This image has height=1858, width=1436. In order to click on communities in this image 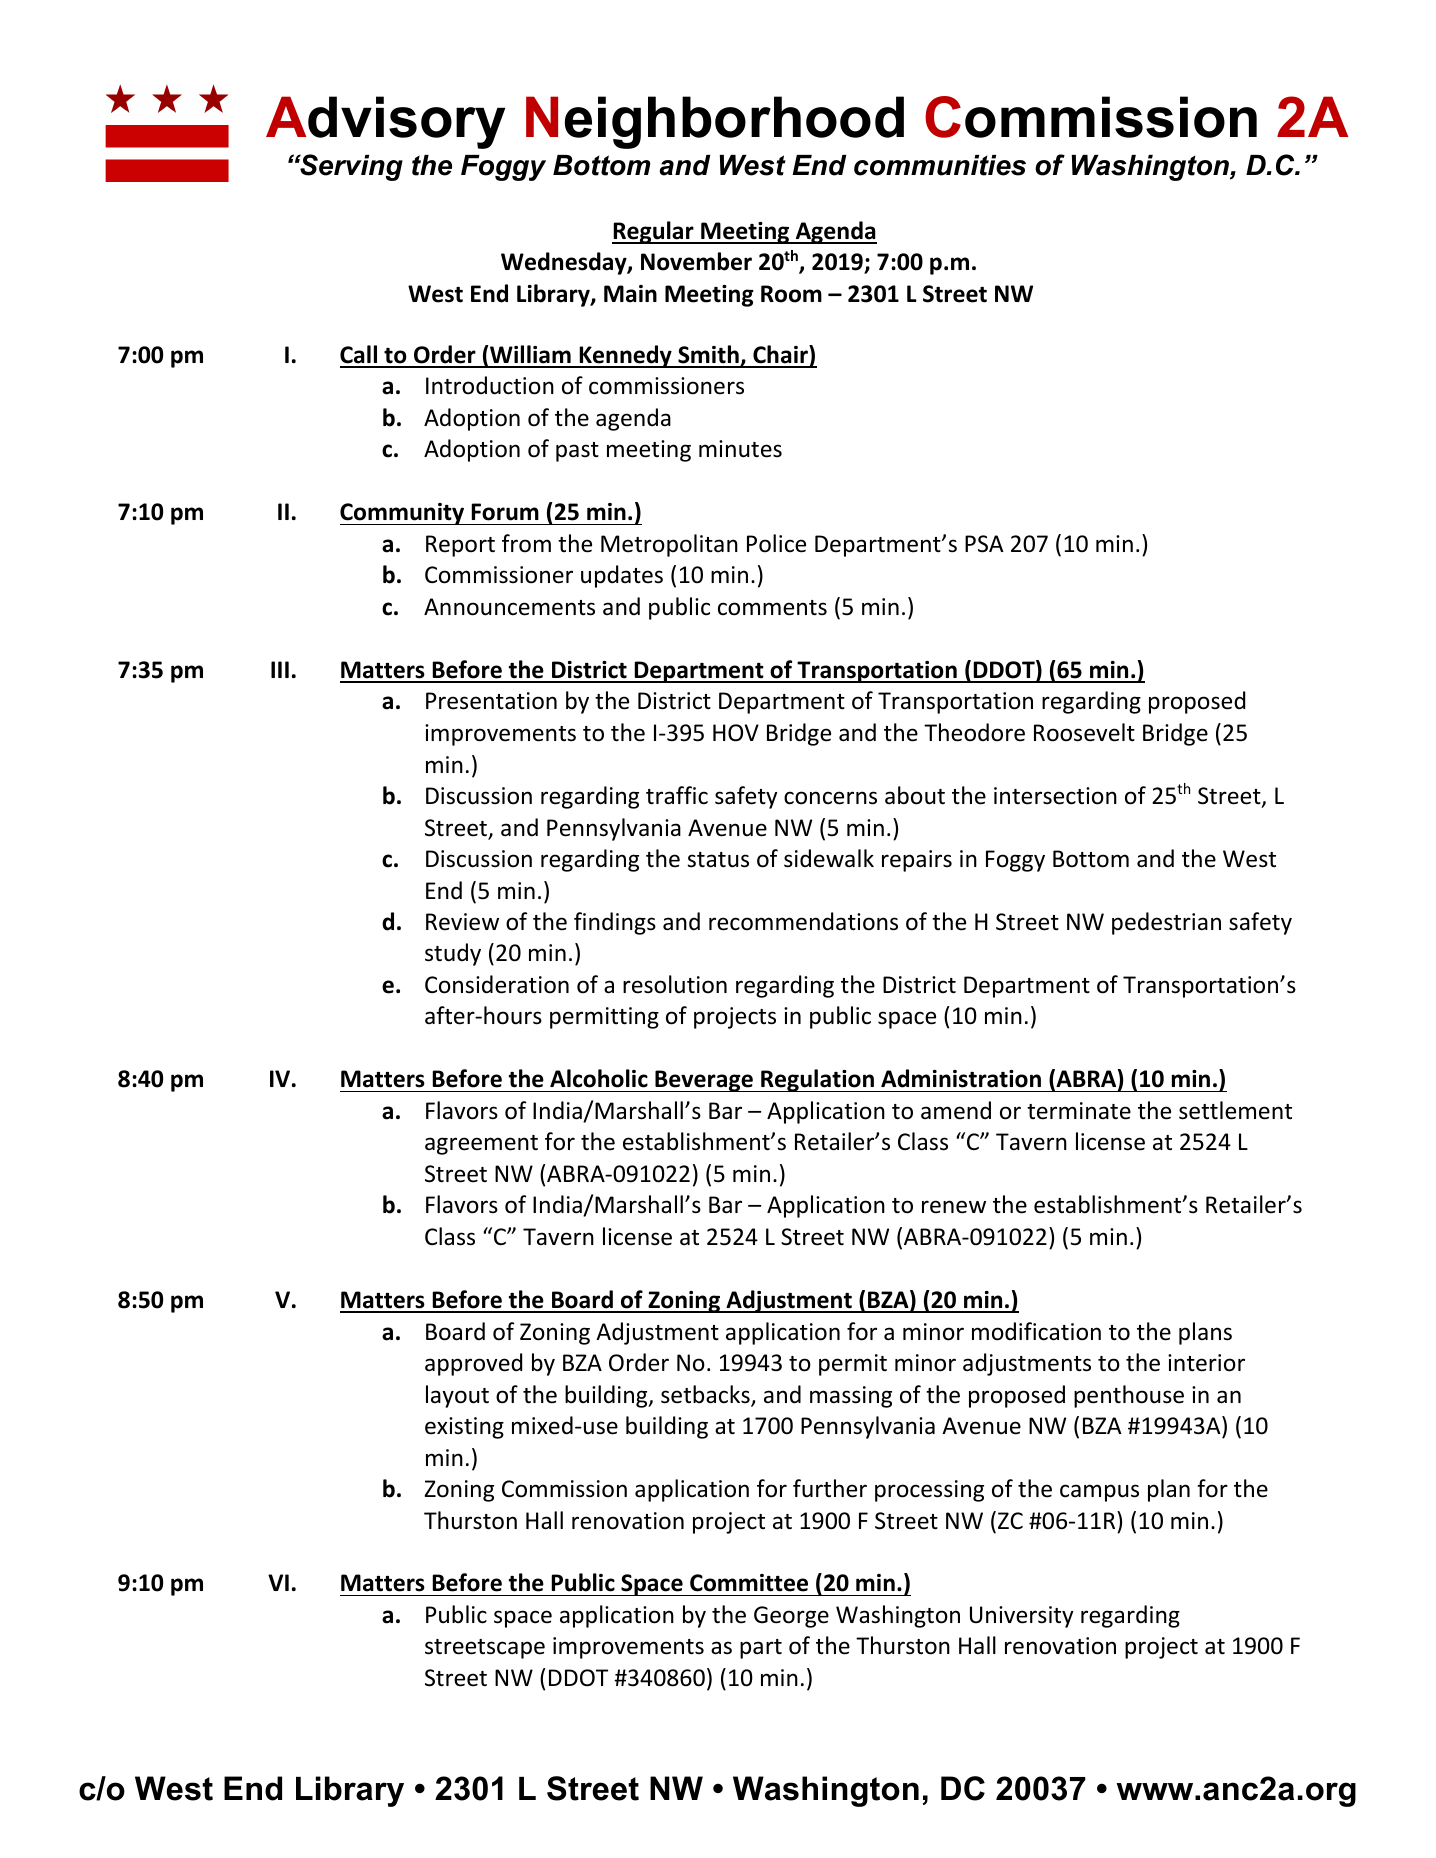, I will do `click(940, 165)`.
